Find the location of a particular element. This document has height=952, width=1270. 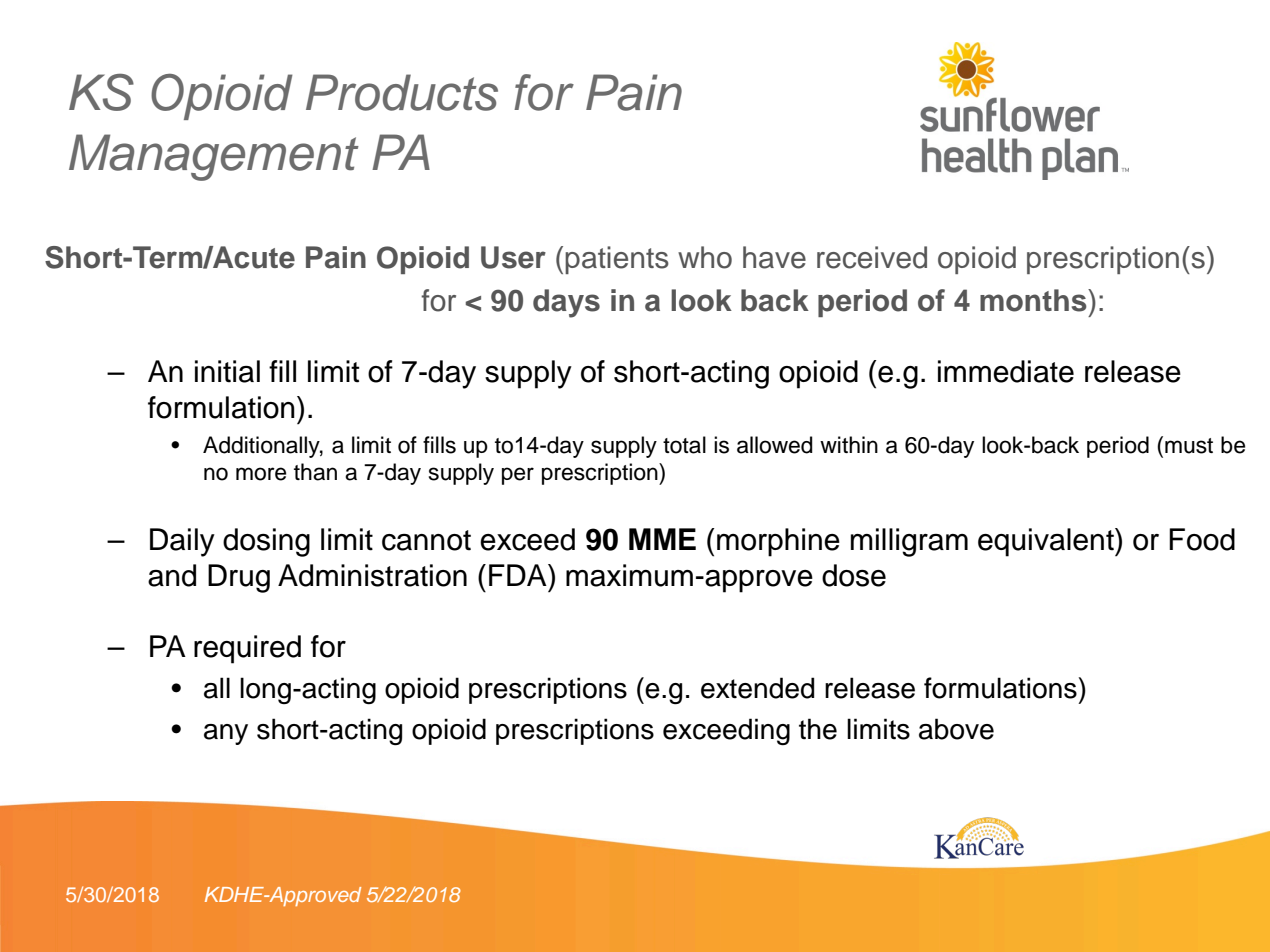

months is located at coordinates (1034, 300).
